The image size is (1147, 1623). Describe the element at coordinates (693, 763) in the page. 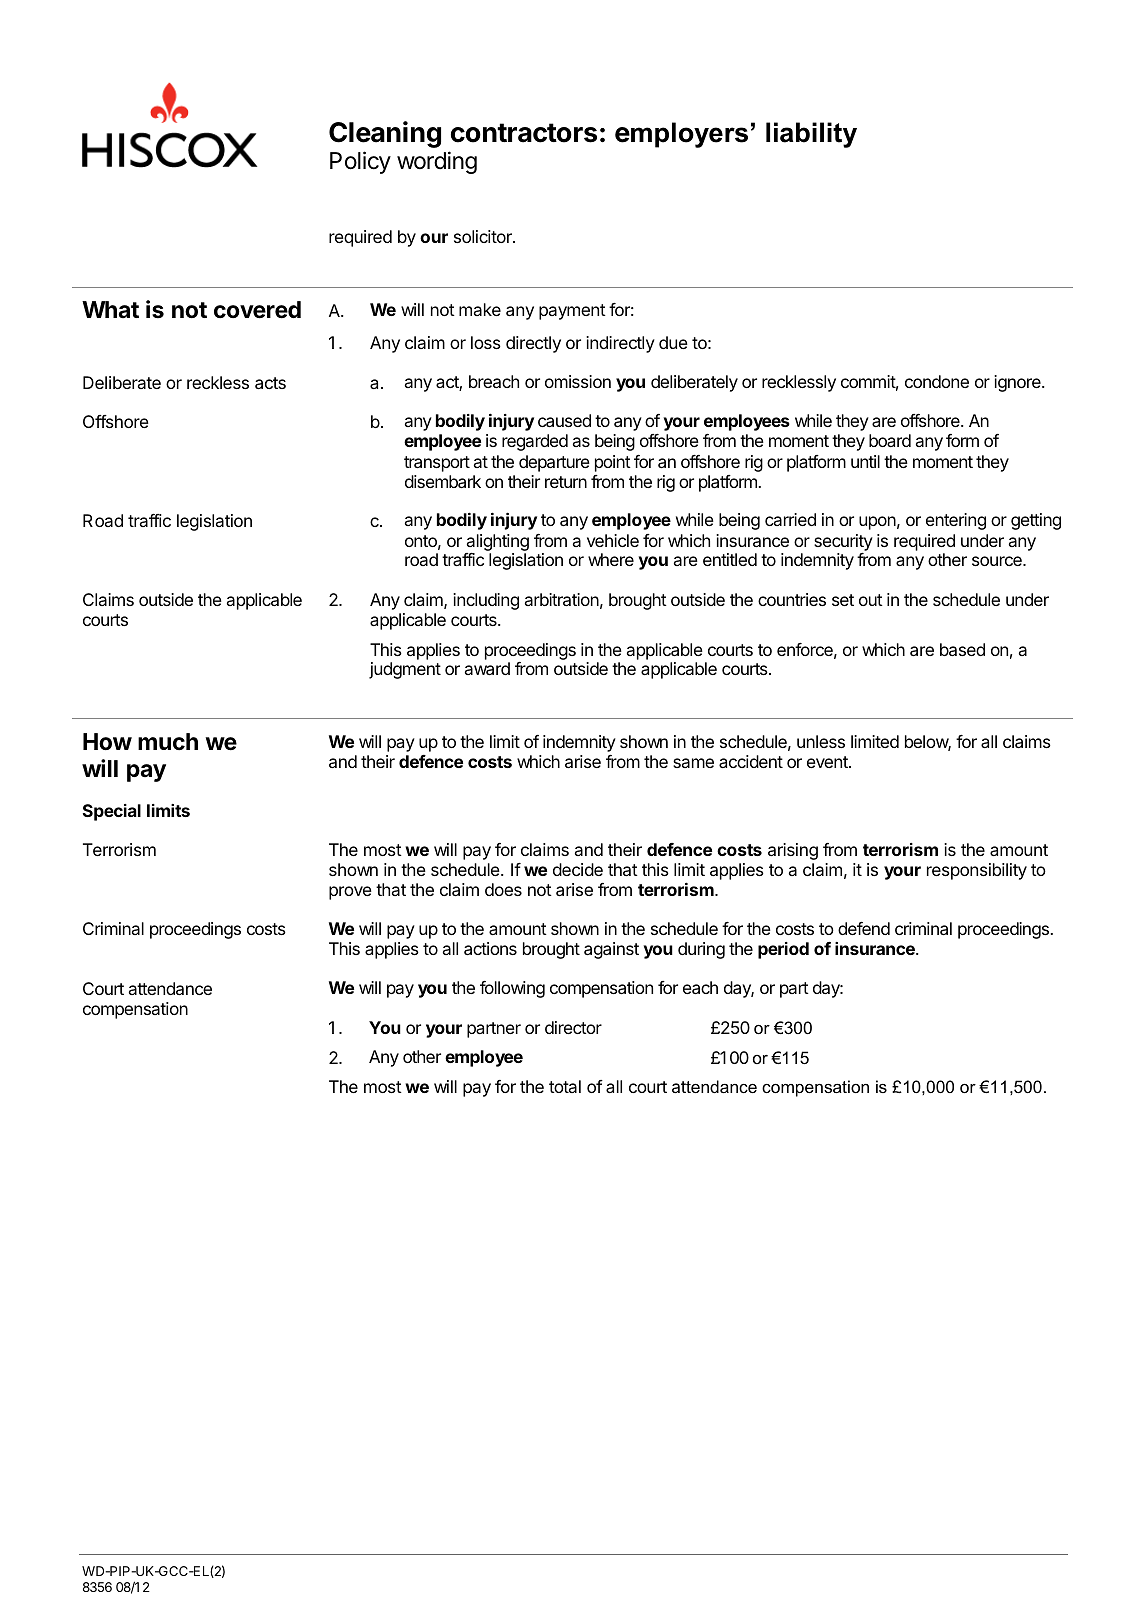

I see `same` at that location.
